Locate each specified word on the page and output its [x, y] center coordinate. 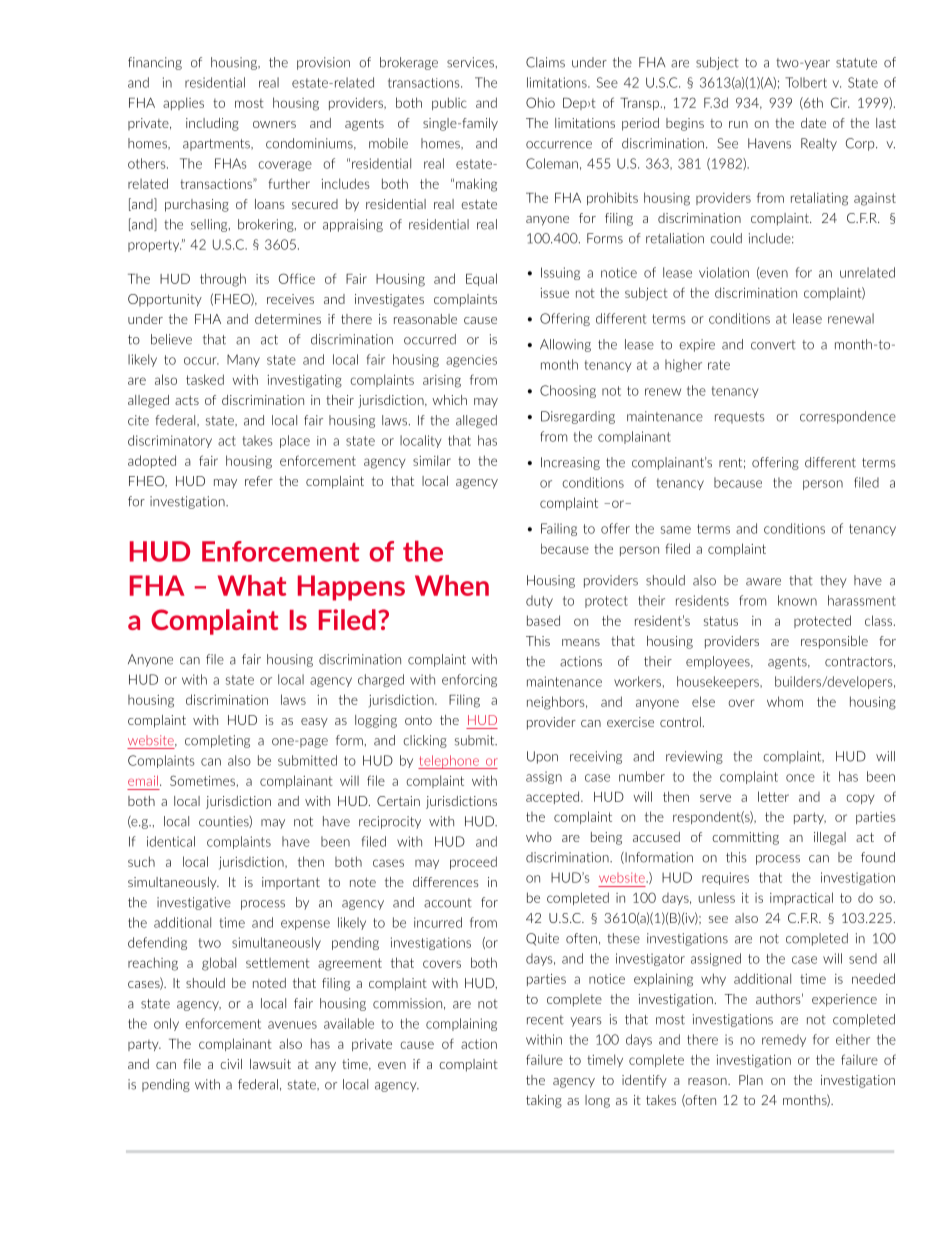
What [252, 585]
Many [243, 360]
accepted [554, 797]
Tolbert [806, 82]
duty [539, 601]
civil [231, 1064]
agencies [471, 361]
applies [183, 103]
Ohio [540, 102]
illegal [830, 838]
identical [171, 841]
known [797, 600]
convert [773, 345]
